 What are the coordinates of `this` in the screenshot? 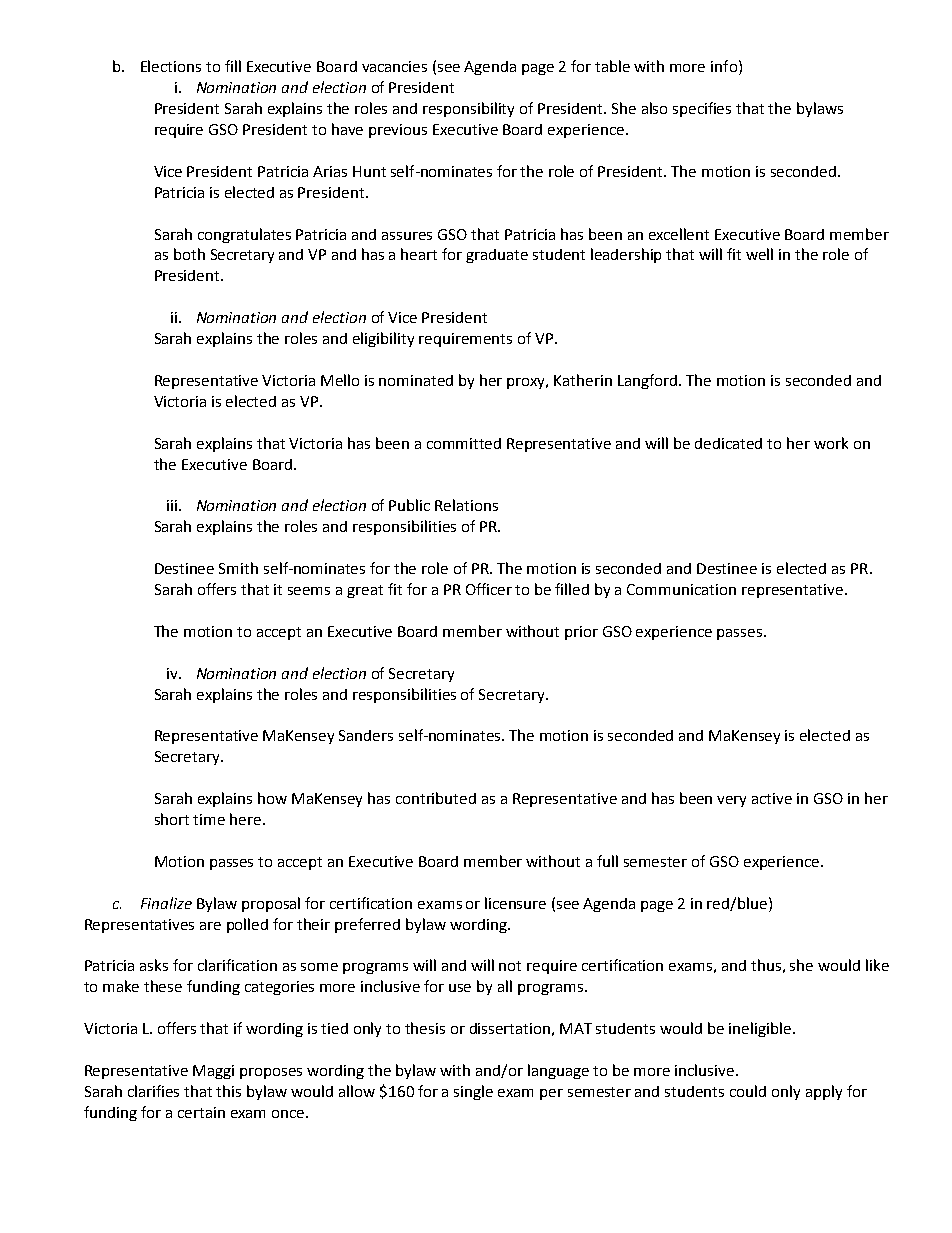 It's located at (228, 1091).
